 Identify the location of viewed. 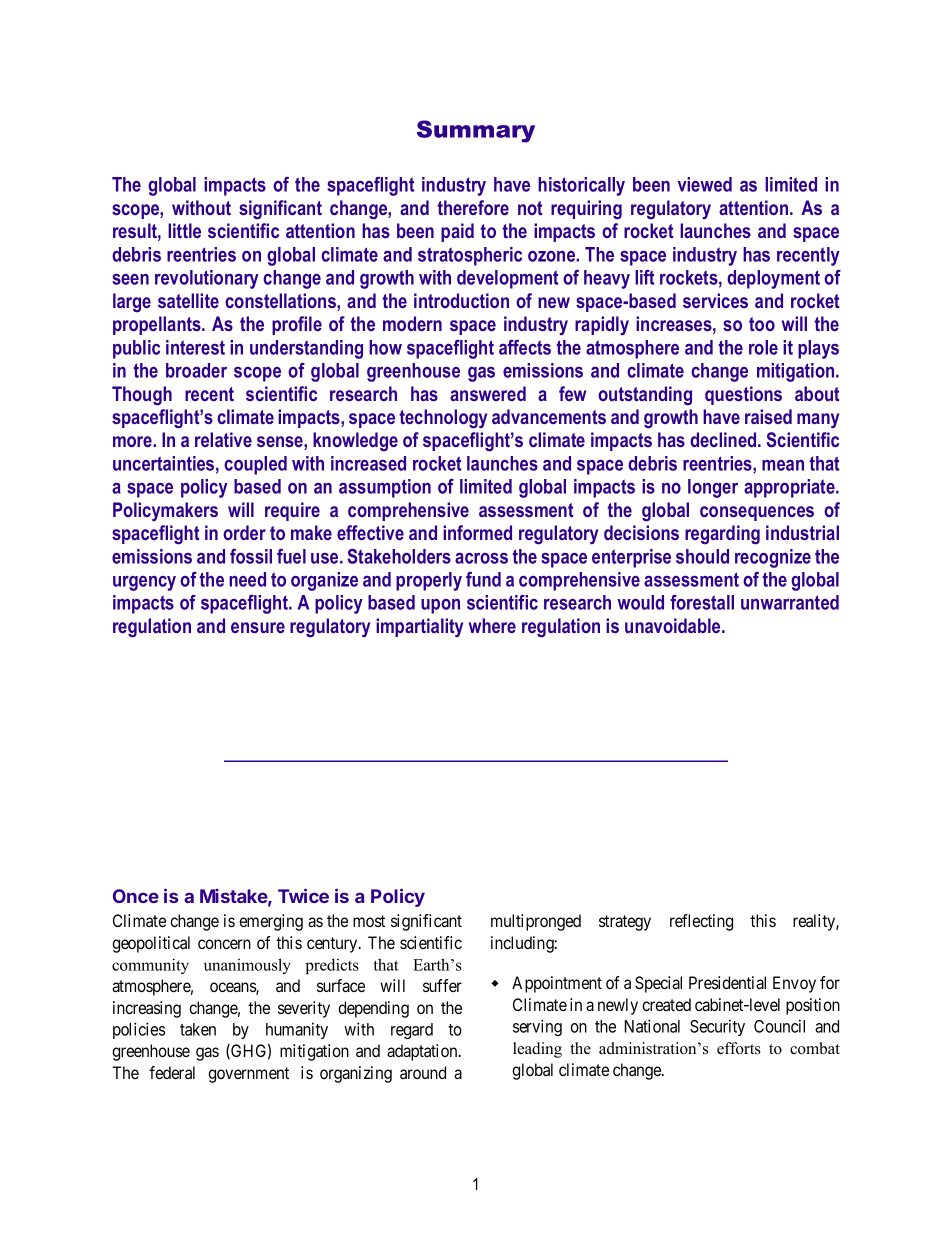
(705, 184).
